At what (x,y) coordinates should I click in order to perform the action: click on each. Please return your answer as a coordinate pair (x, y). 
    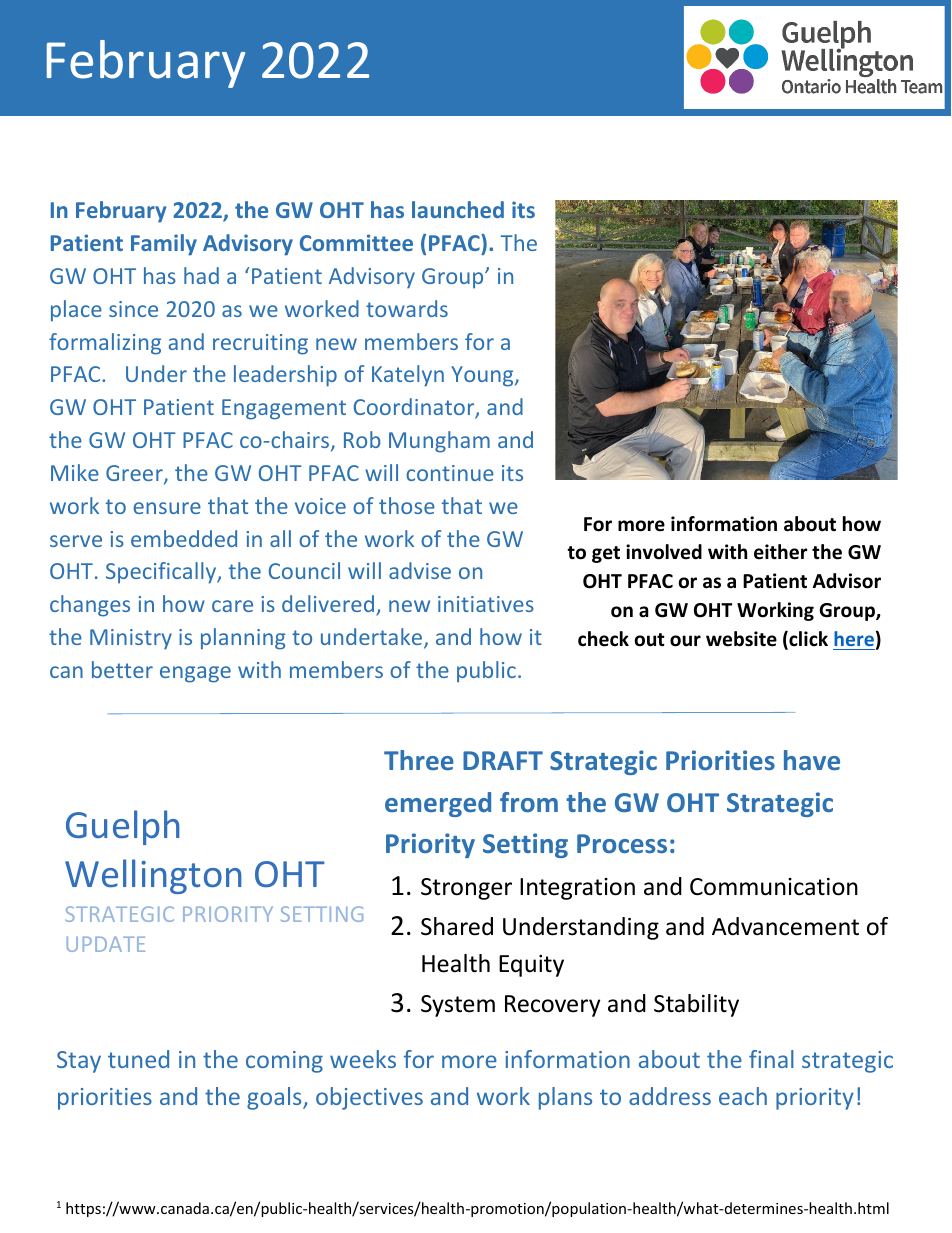
    Looking at the image, I should click on (743, 1096).
